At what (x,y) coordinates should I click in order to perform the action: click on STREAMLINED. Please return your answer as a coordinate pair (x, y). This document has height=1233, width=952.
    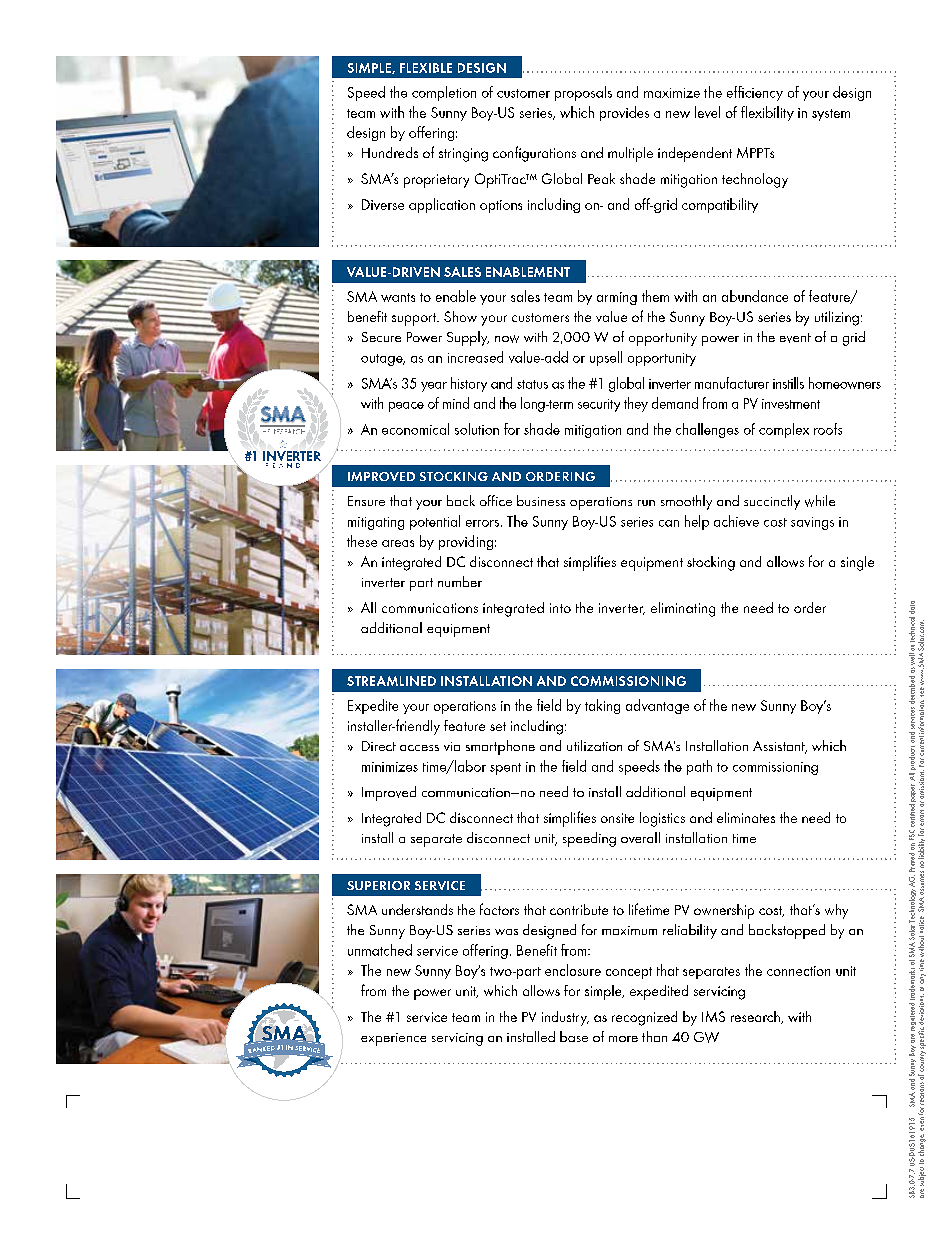
    Looking at the image, I should click on (391, 681).
